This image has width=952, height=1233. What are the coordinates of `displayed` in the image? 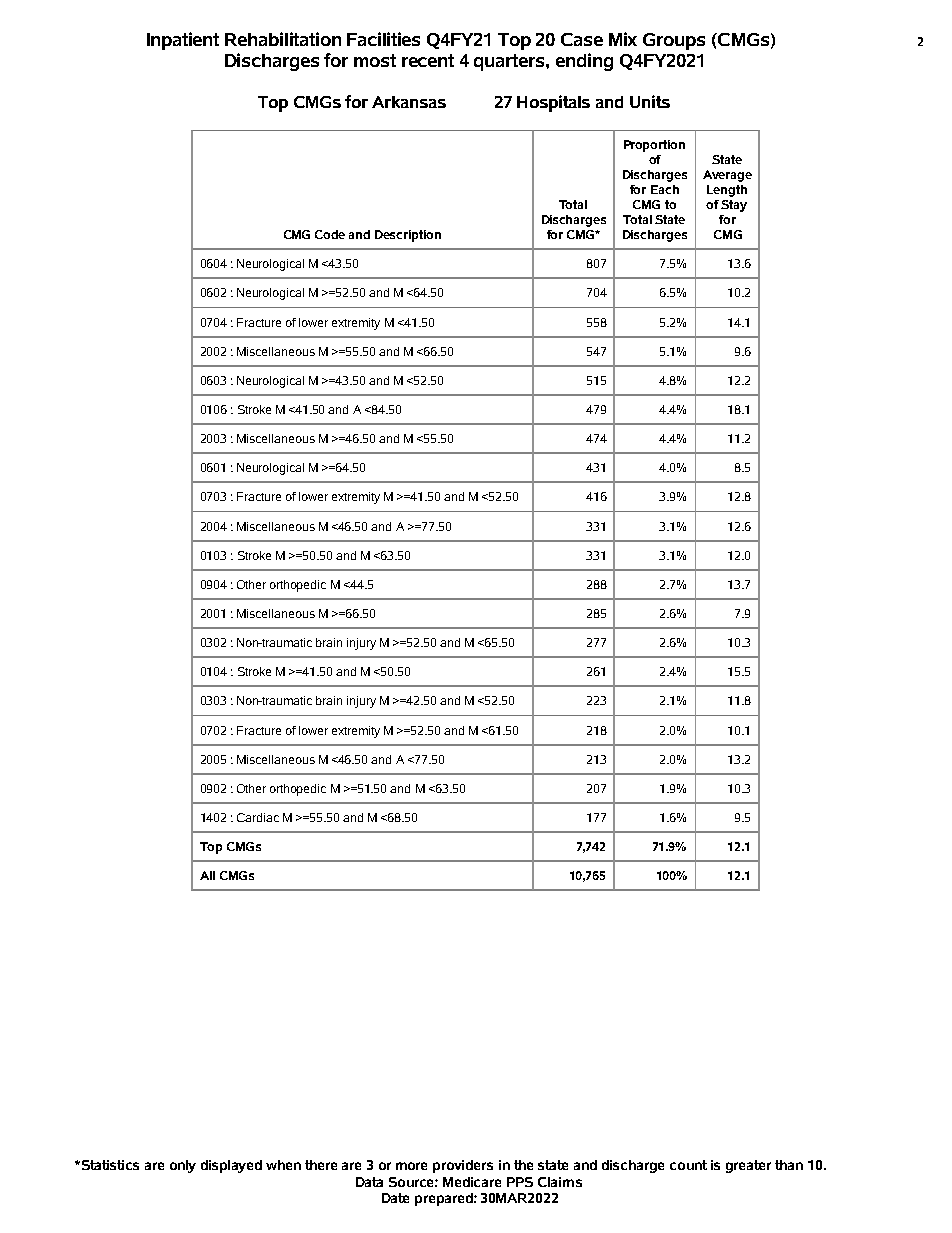 It's located at (231, 1166).
